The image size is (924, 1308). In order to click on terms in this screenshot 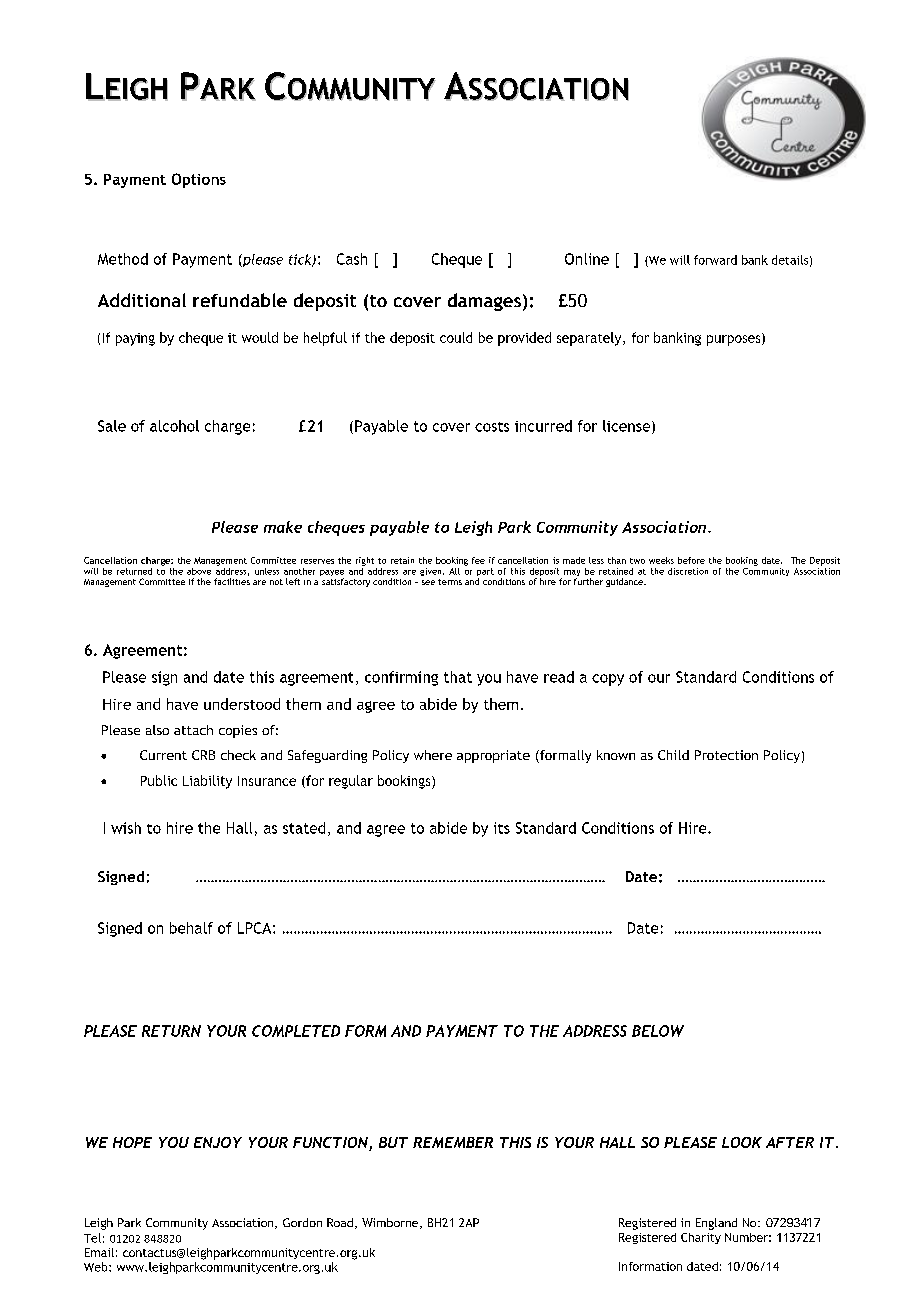, I will do `click(450, 582)`.
